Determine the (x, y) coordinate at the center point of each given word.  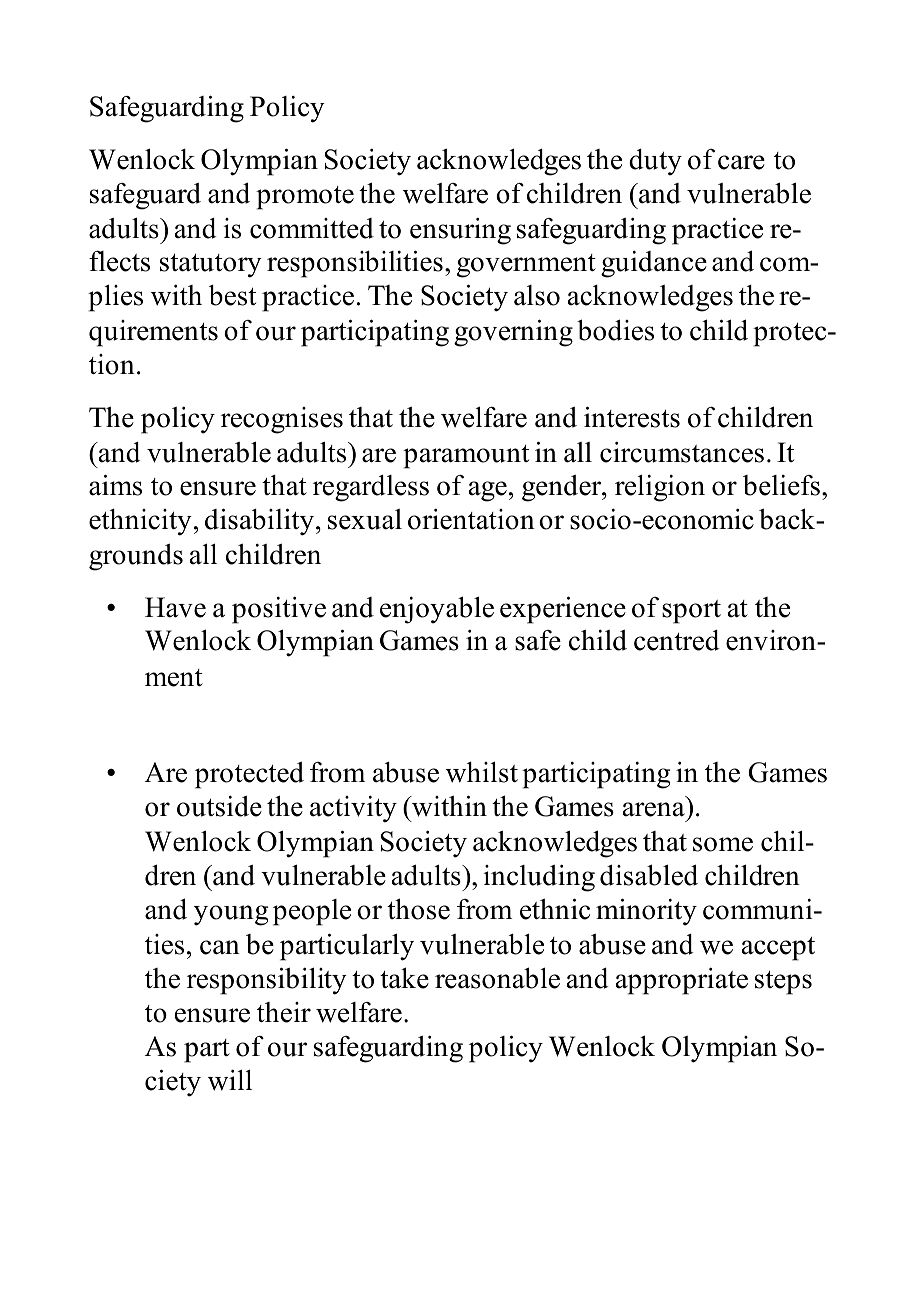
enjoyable (437, 610)
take (404, 978)
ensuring (460, 231)
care (741, 162)
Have (175, 607)
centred (677, 640)
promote (305, 198)
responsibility (267, 981)
